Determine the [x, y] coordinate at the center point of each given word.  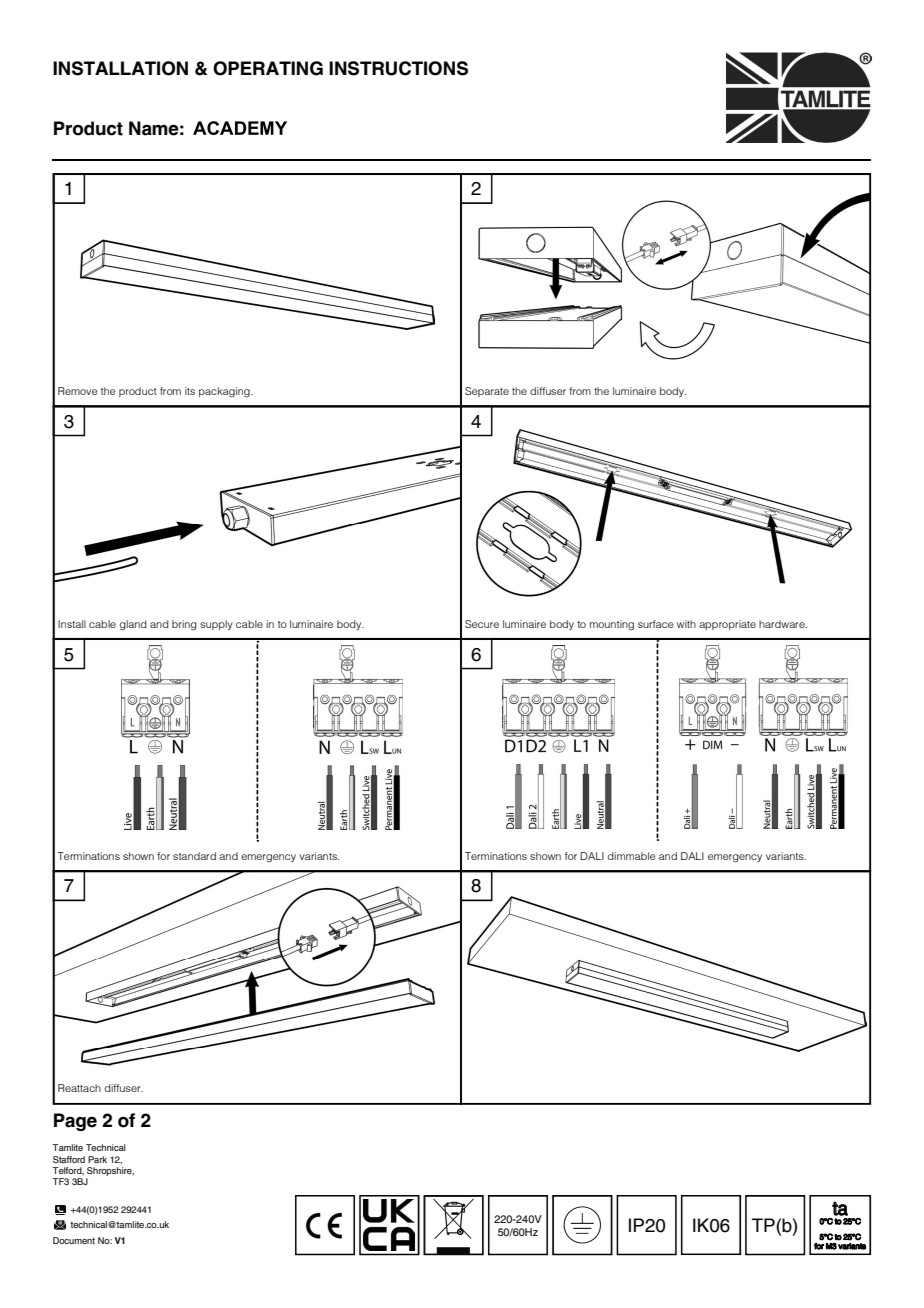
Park [97, 1159]
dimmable [632, 856]
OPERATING [268, 68]
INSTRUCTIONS [398, 68]
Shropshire [110, 1171]
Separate [487, 392]
